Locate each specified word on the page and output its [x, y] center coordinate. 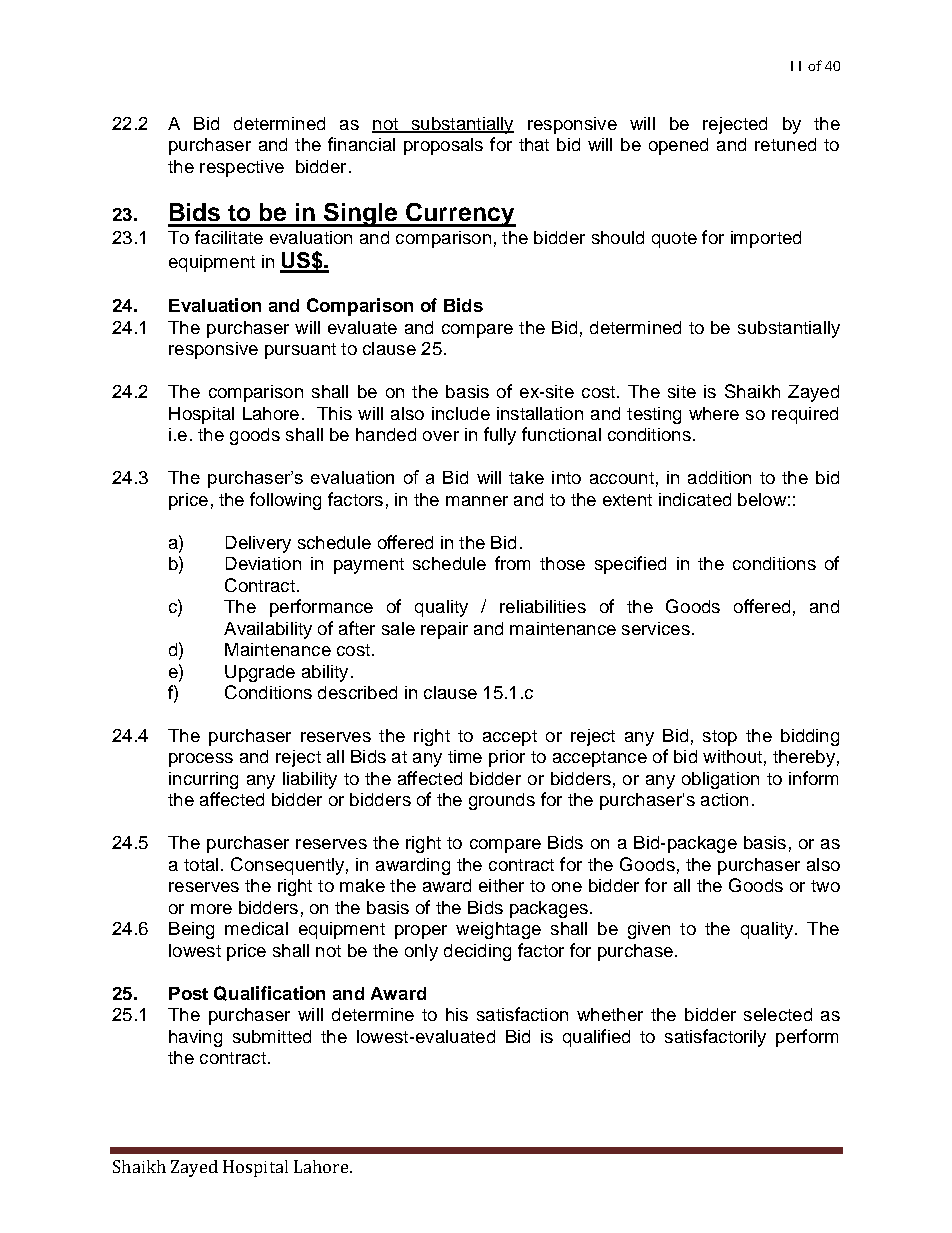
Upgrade [260, 673]
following [285, 501]
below [762, 499]
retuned [785, 144]
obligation [720, 780]
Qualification [269, 993]
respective [242, 168]
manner [477, 501]
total [201, 864]
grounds [502, 801]
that [534, 144]
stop [720, 738]
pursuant [300, 351]
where [714, 413]
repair [444, 630]
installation [540, 413]
